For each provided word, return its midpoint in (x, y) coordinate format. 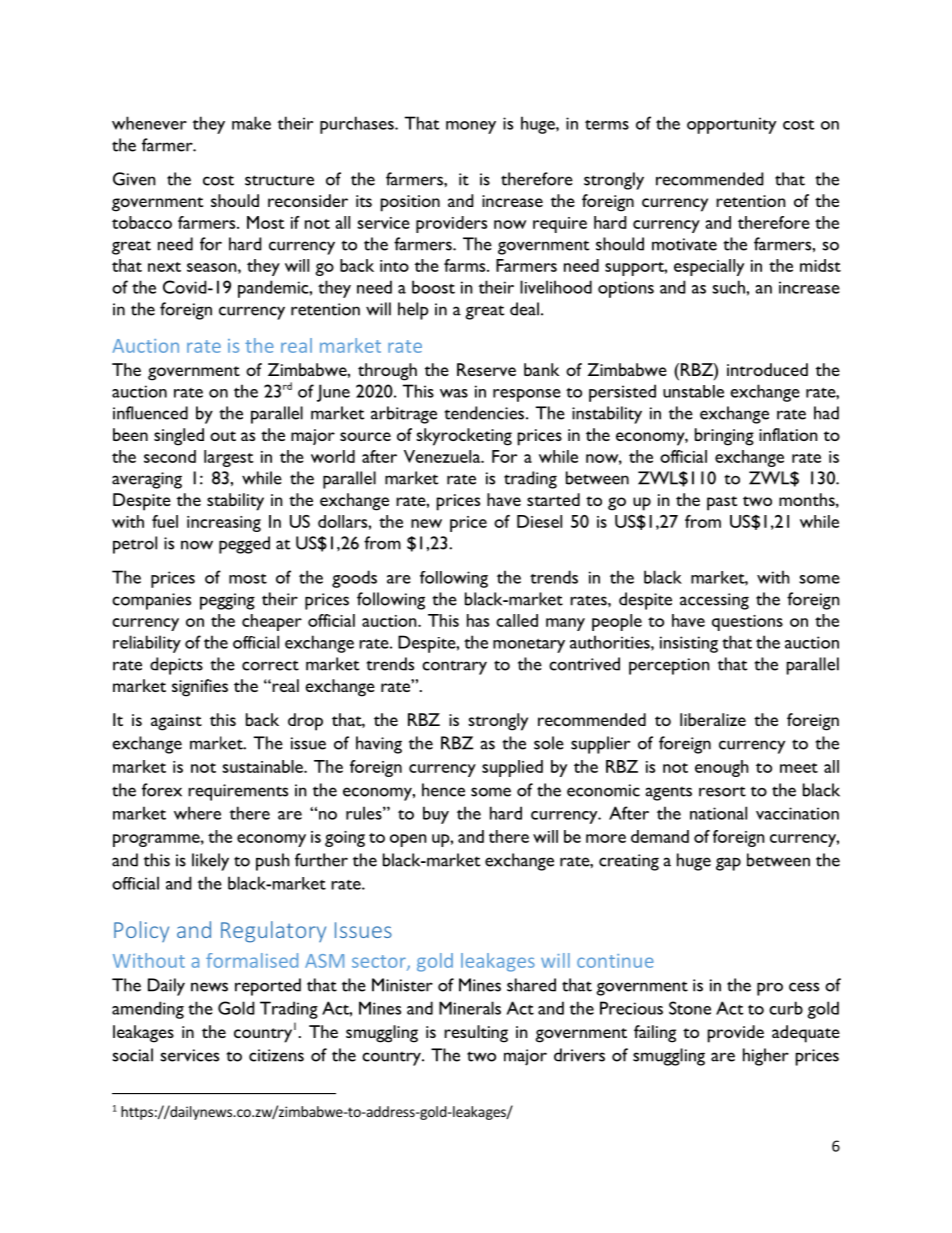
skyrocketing (464, 437)
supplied (512, 768)
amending (148, 1010)
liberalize (713, 719)
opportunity (731, 125)
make (251, 123)
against (176, 722)
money (471, 127)
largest (229, 458)
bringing (724, 437)
